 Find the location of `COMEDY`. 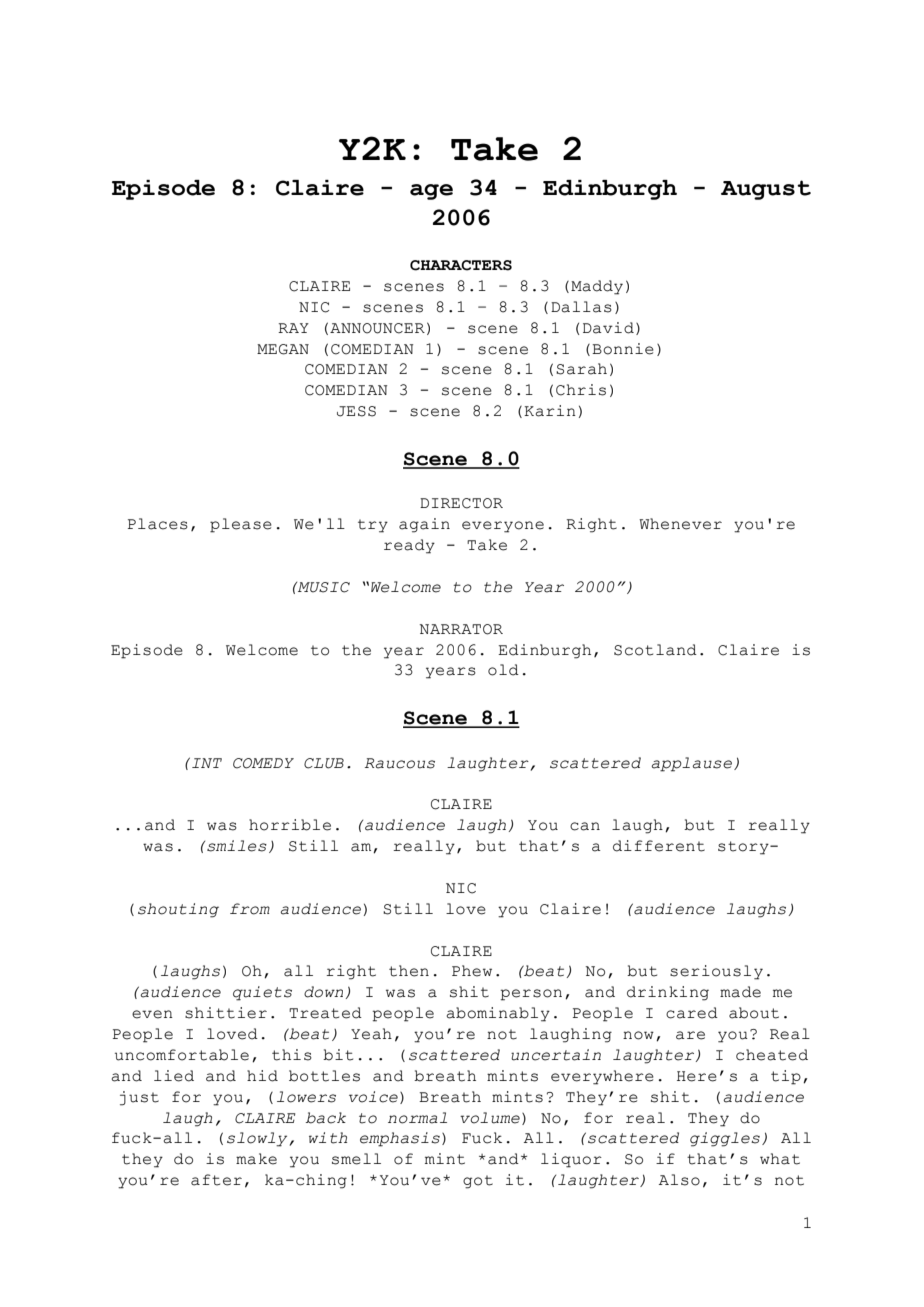

COMEDY is located at coordinates (263, 763).
